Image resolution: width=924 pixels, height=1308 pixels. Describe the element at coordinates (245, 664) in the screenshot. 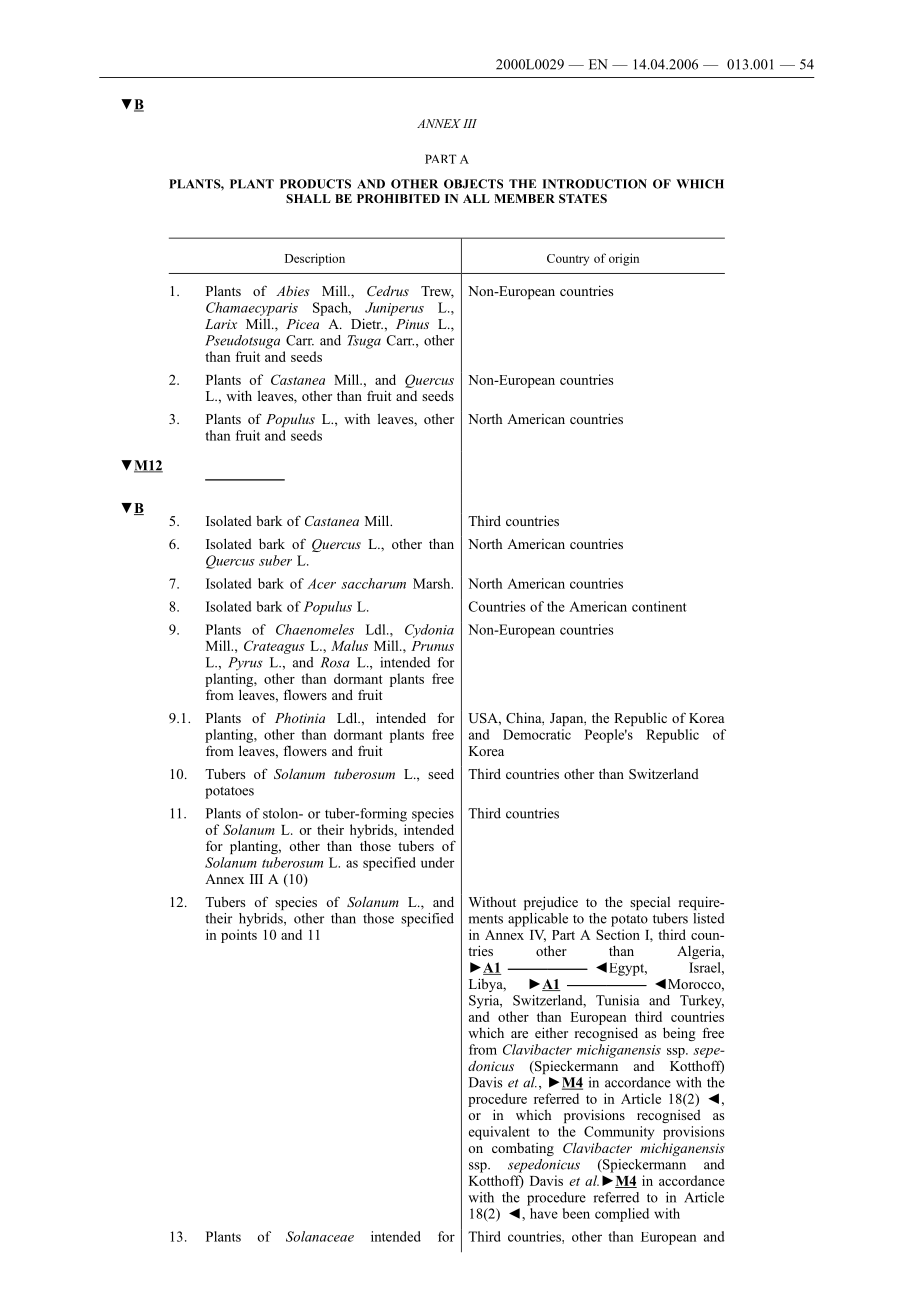

I see `Pyrus` at that location.
